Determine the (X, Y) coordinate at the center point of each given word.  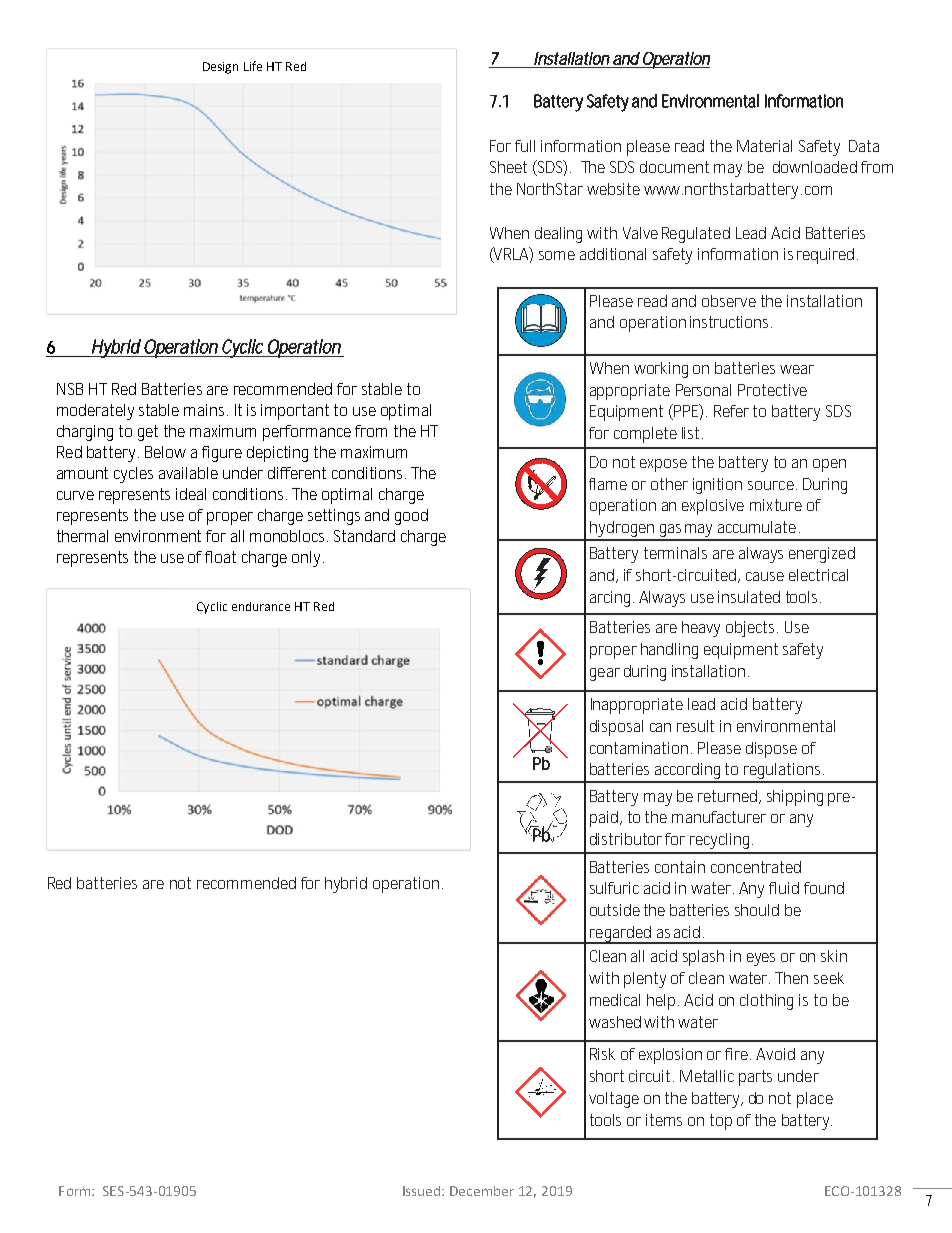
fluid (784, 888)
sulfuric (614, 888)
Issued (423, 1191)
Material (764, 146)
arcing (612, 599)
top (721, 1122)
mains (206, 410)
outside (615, 910)
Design (220, 68)
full (525, 146)
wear (797, 369)
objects (752, 629)
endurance (261, 606)
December (482, 1191)
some (557, 255)
